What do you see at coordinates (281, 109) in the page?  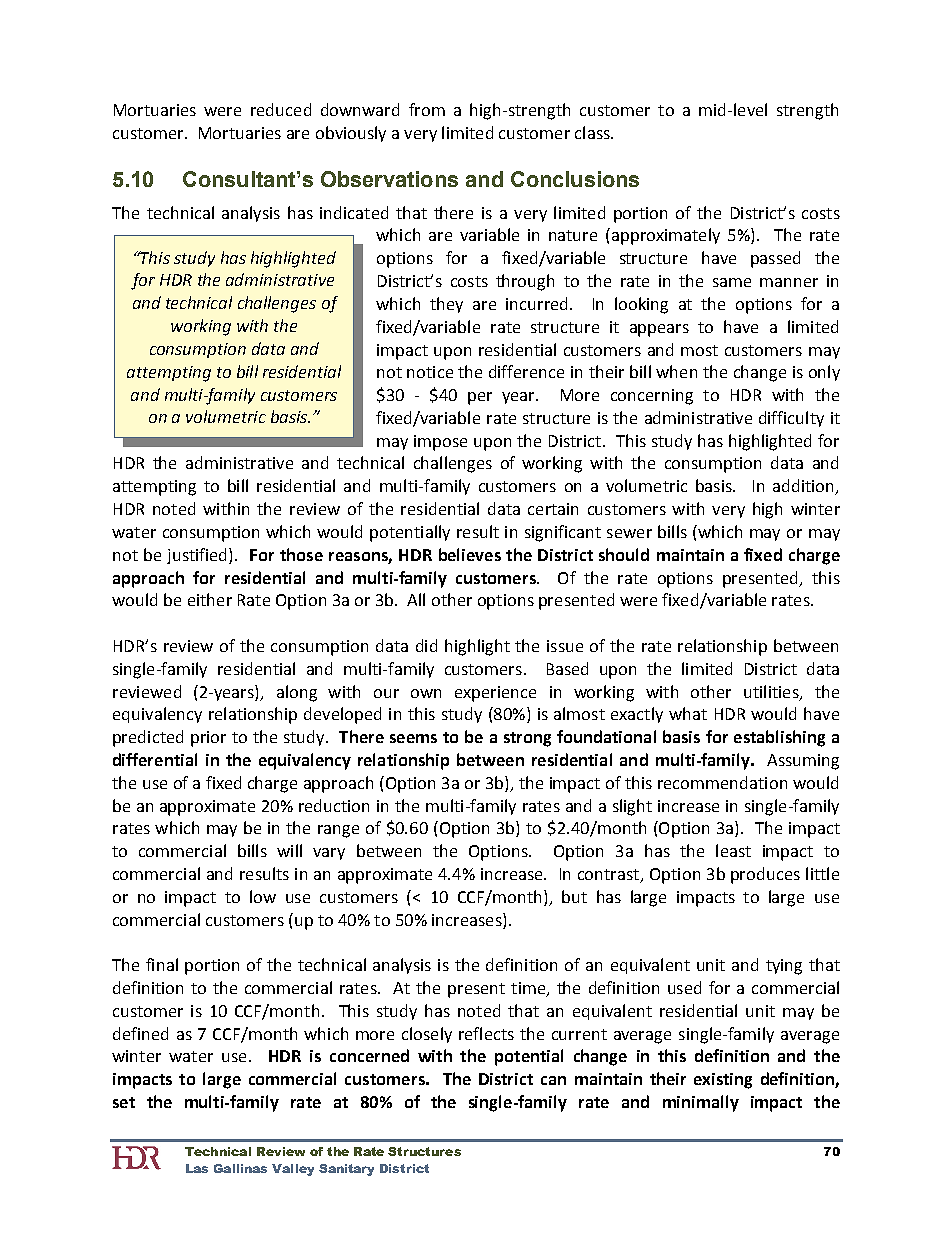 I see `reduced` at bounding box center [281, 109].
